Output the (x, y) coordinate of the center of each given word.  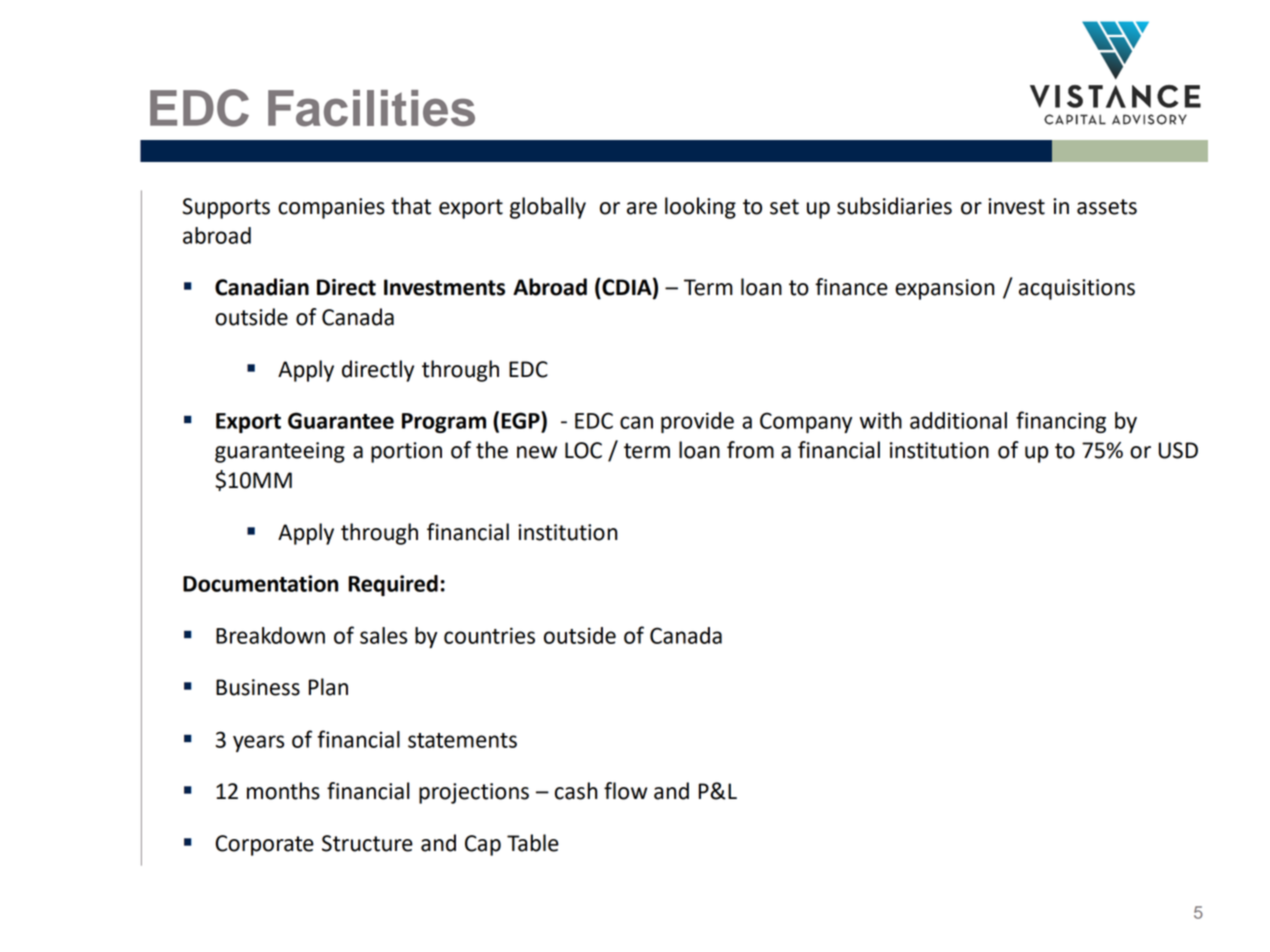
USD (1178, 450)
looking (700, 208)
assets (1107, 207)
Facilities (371, 108)
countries (489, 635)
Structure (367, 843)
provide (697, 422)
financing (1061, 422)
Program (444, 423)
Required (393, 585)
